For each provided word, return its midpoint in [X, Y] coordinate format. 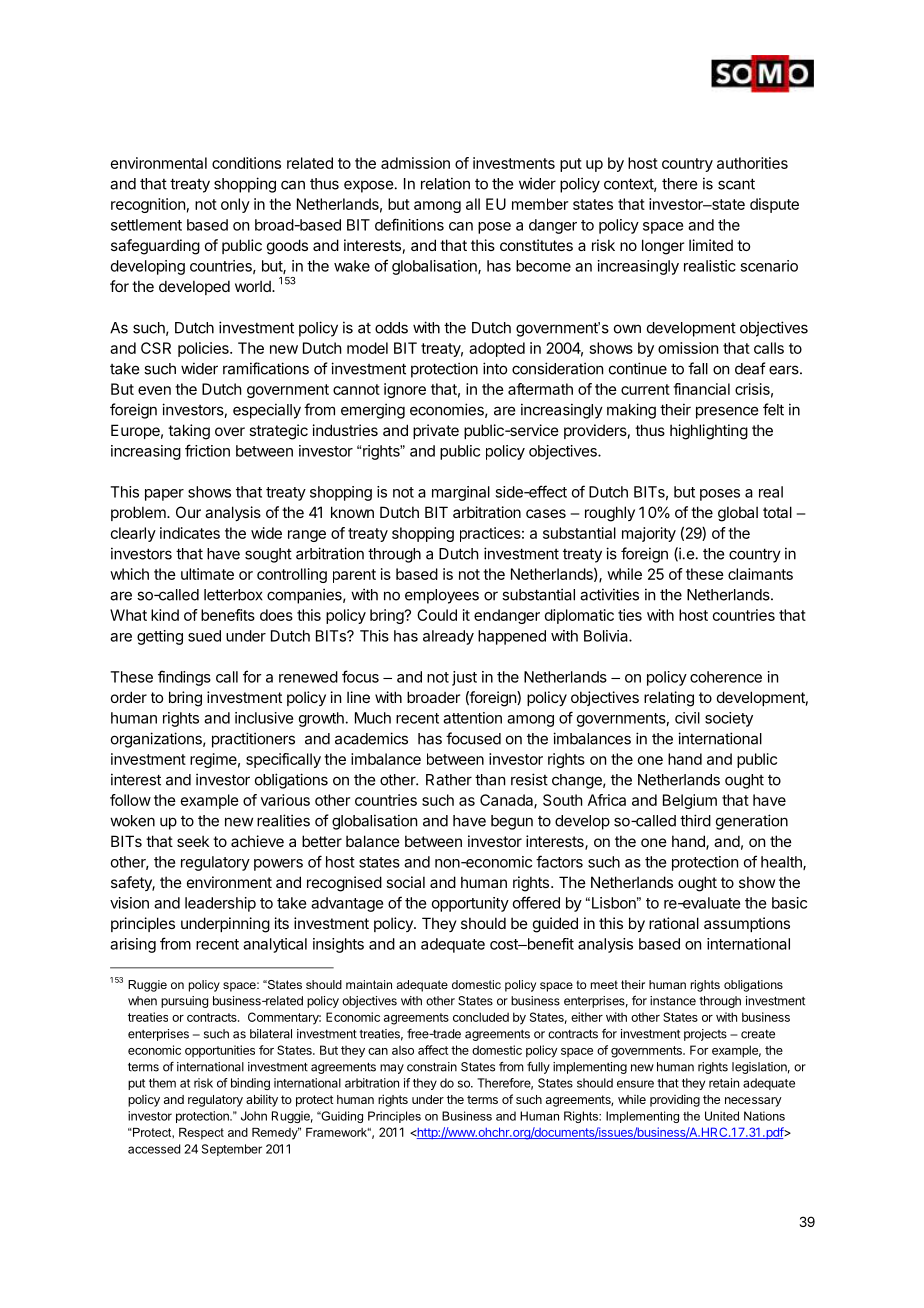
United [722, 1116]
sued [204, 636]
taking [189, 432]
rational [674, 923]
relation [445, 183]
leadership [220, 904]
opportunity [470, 904]
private [436, 431]
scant [736, 184]
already [448, 637]
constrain [432, 1067]
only [235, 205]
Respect [201, 1133]
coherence [726, 677]
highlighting [709, 432]
